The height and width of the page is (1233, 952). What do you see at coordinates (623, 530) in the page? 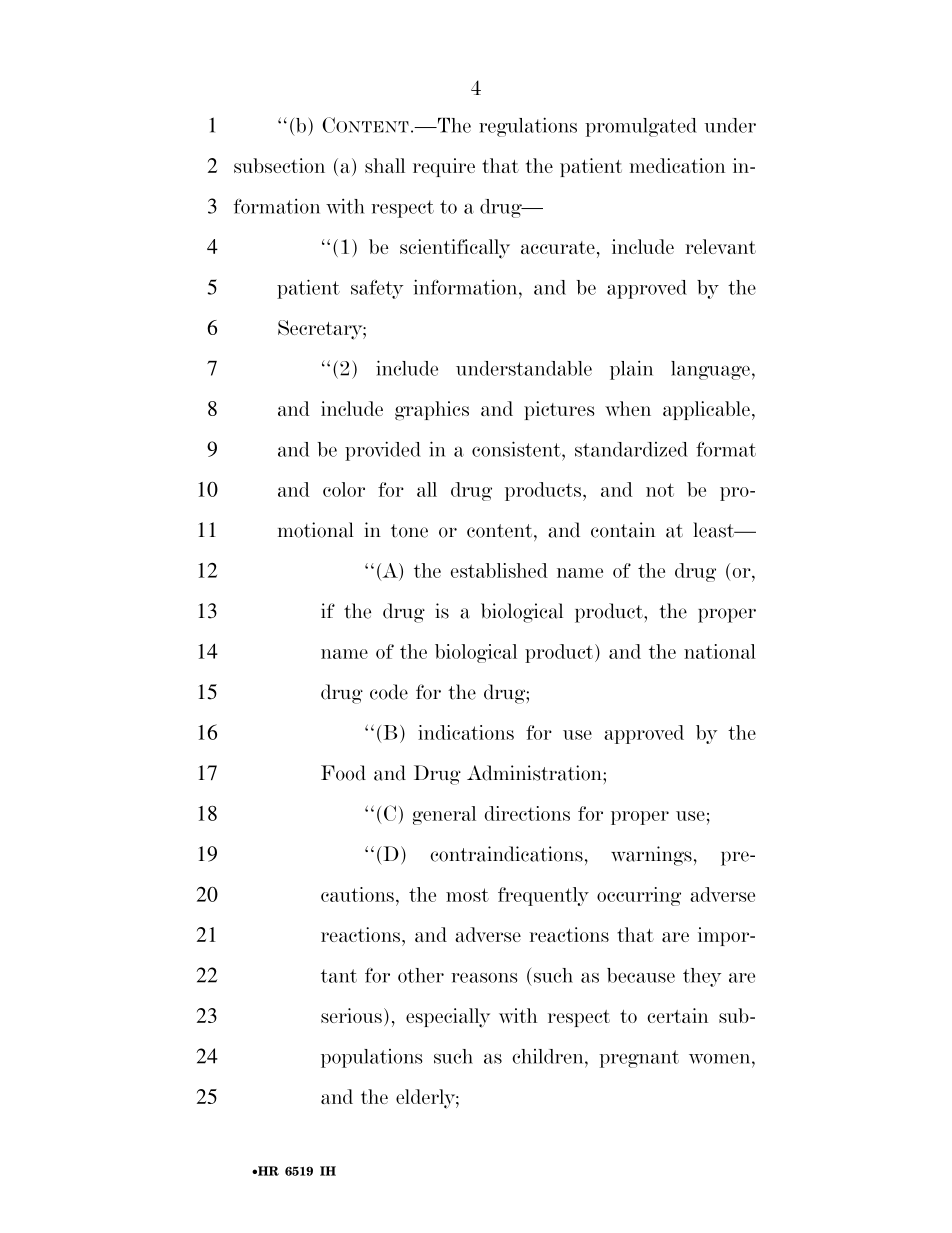
I see `contain` at bounding box center [623, 530].
